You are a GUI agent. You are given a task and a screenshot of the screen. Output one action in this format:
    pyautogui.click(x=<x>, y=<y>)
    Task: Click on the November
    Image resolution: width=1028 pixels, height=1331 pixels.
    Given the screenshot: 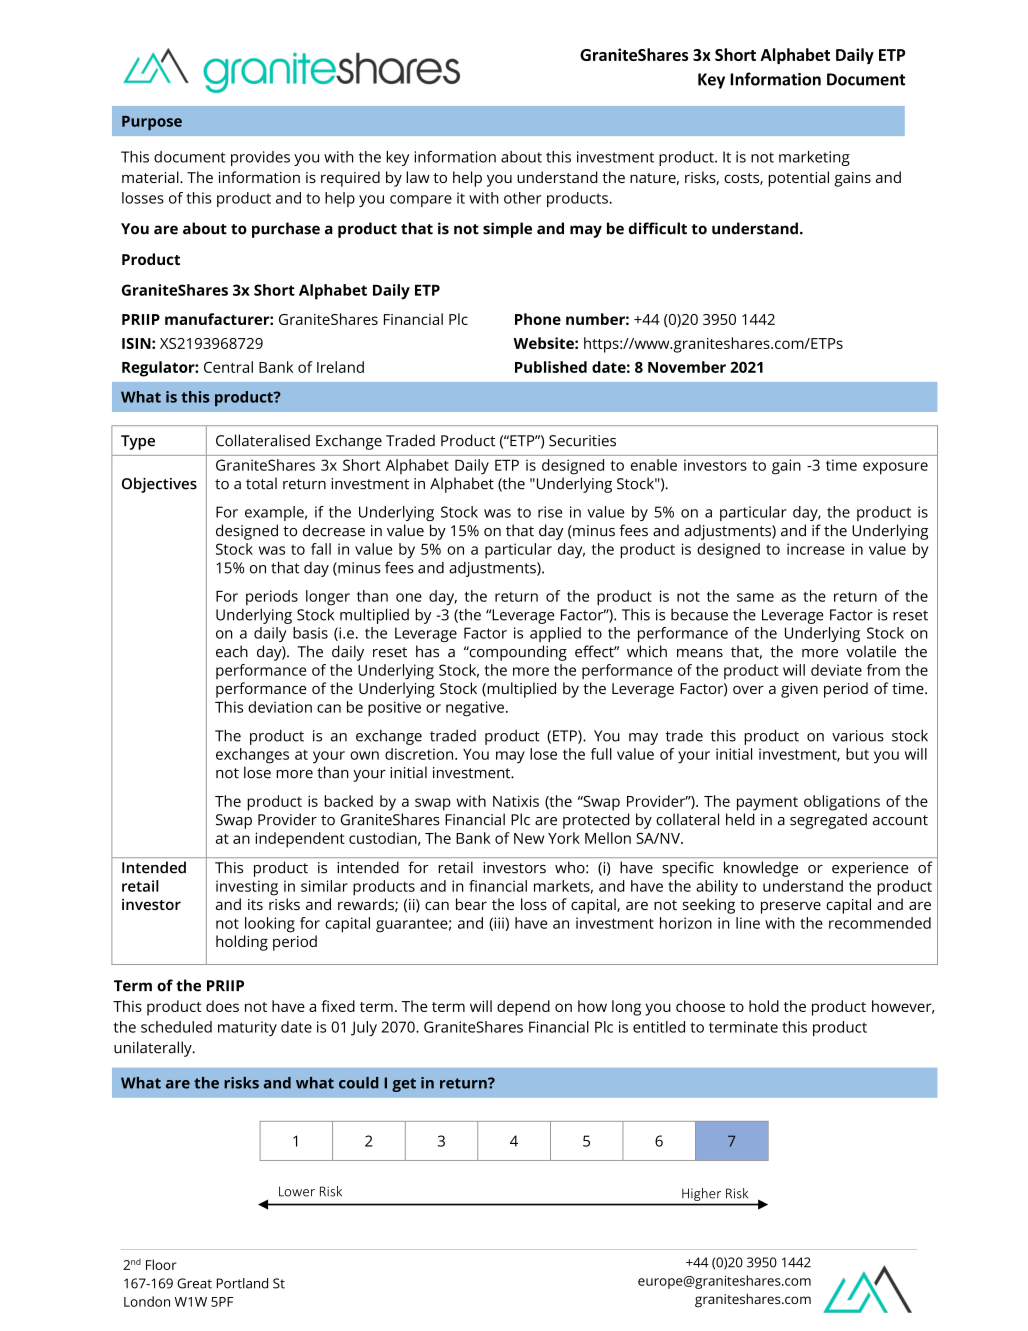 What is the action you would take?
    pyautogui.click(x=687, y=367)
